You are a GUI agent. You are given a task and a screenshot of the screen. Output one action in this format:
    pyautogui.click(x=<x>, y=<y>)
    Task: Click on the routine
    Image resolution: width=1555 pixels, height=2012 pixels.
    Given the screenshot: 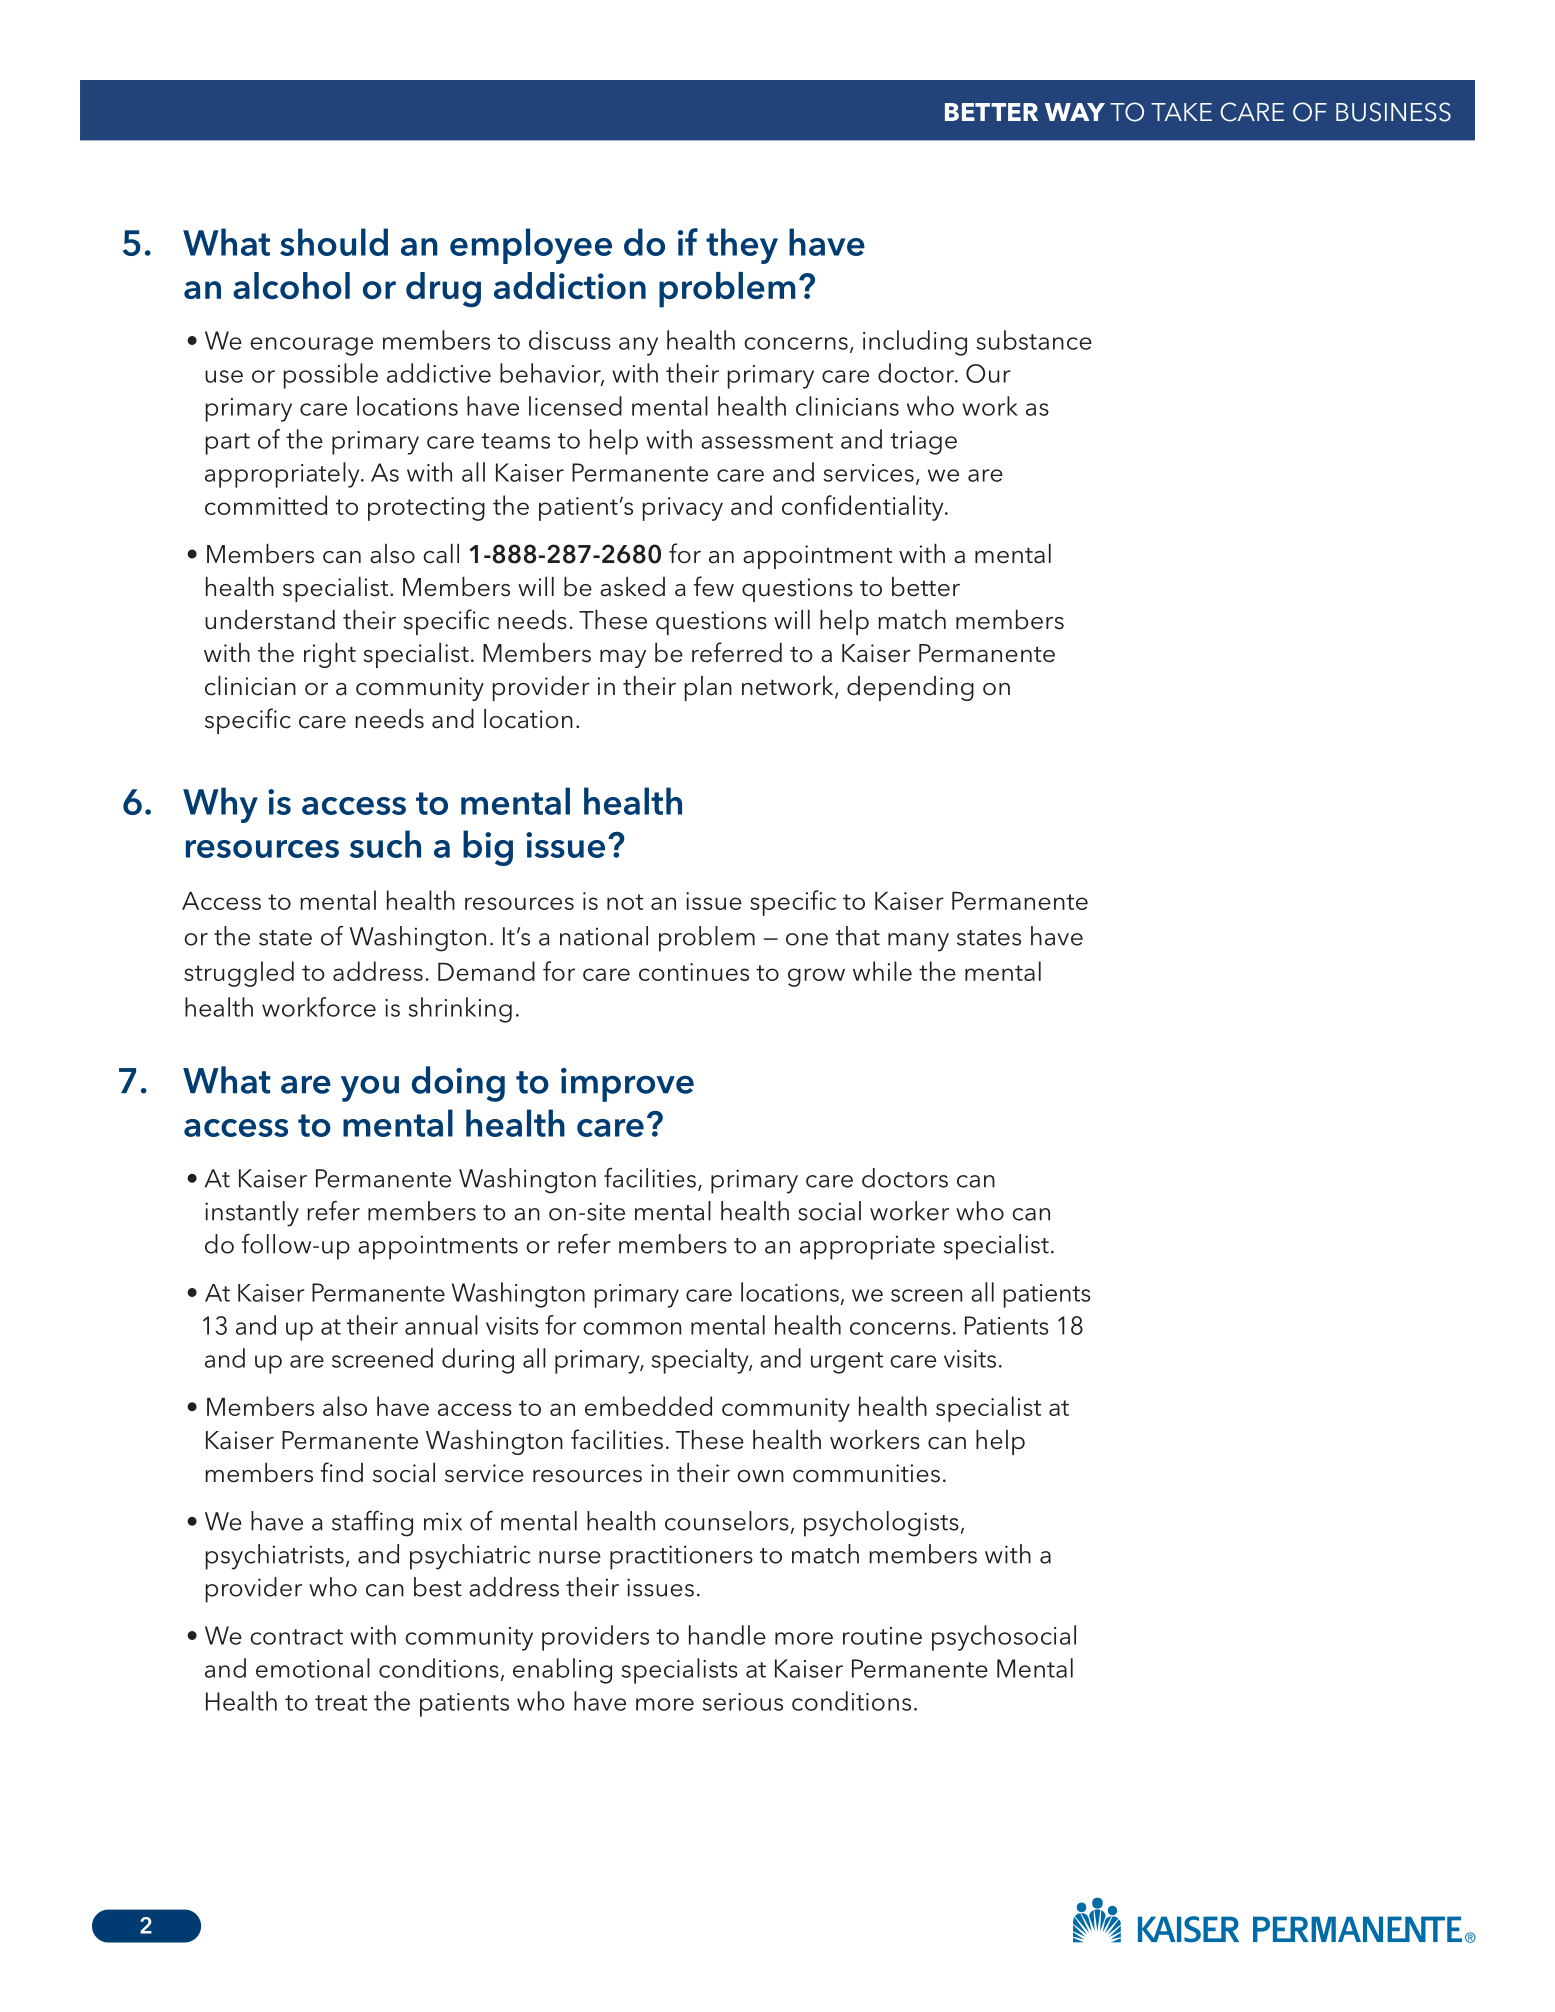 What is the action you would take?
    pyautogui.click(x=882, y=1636)
